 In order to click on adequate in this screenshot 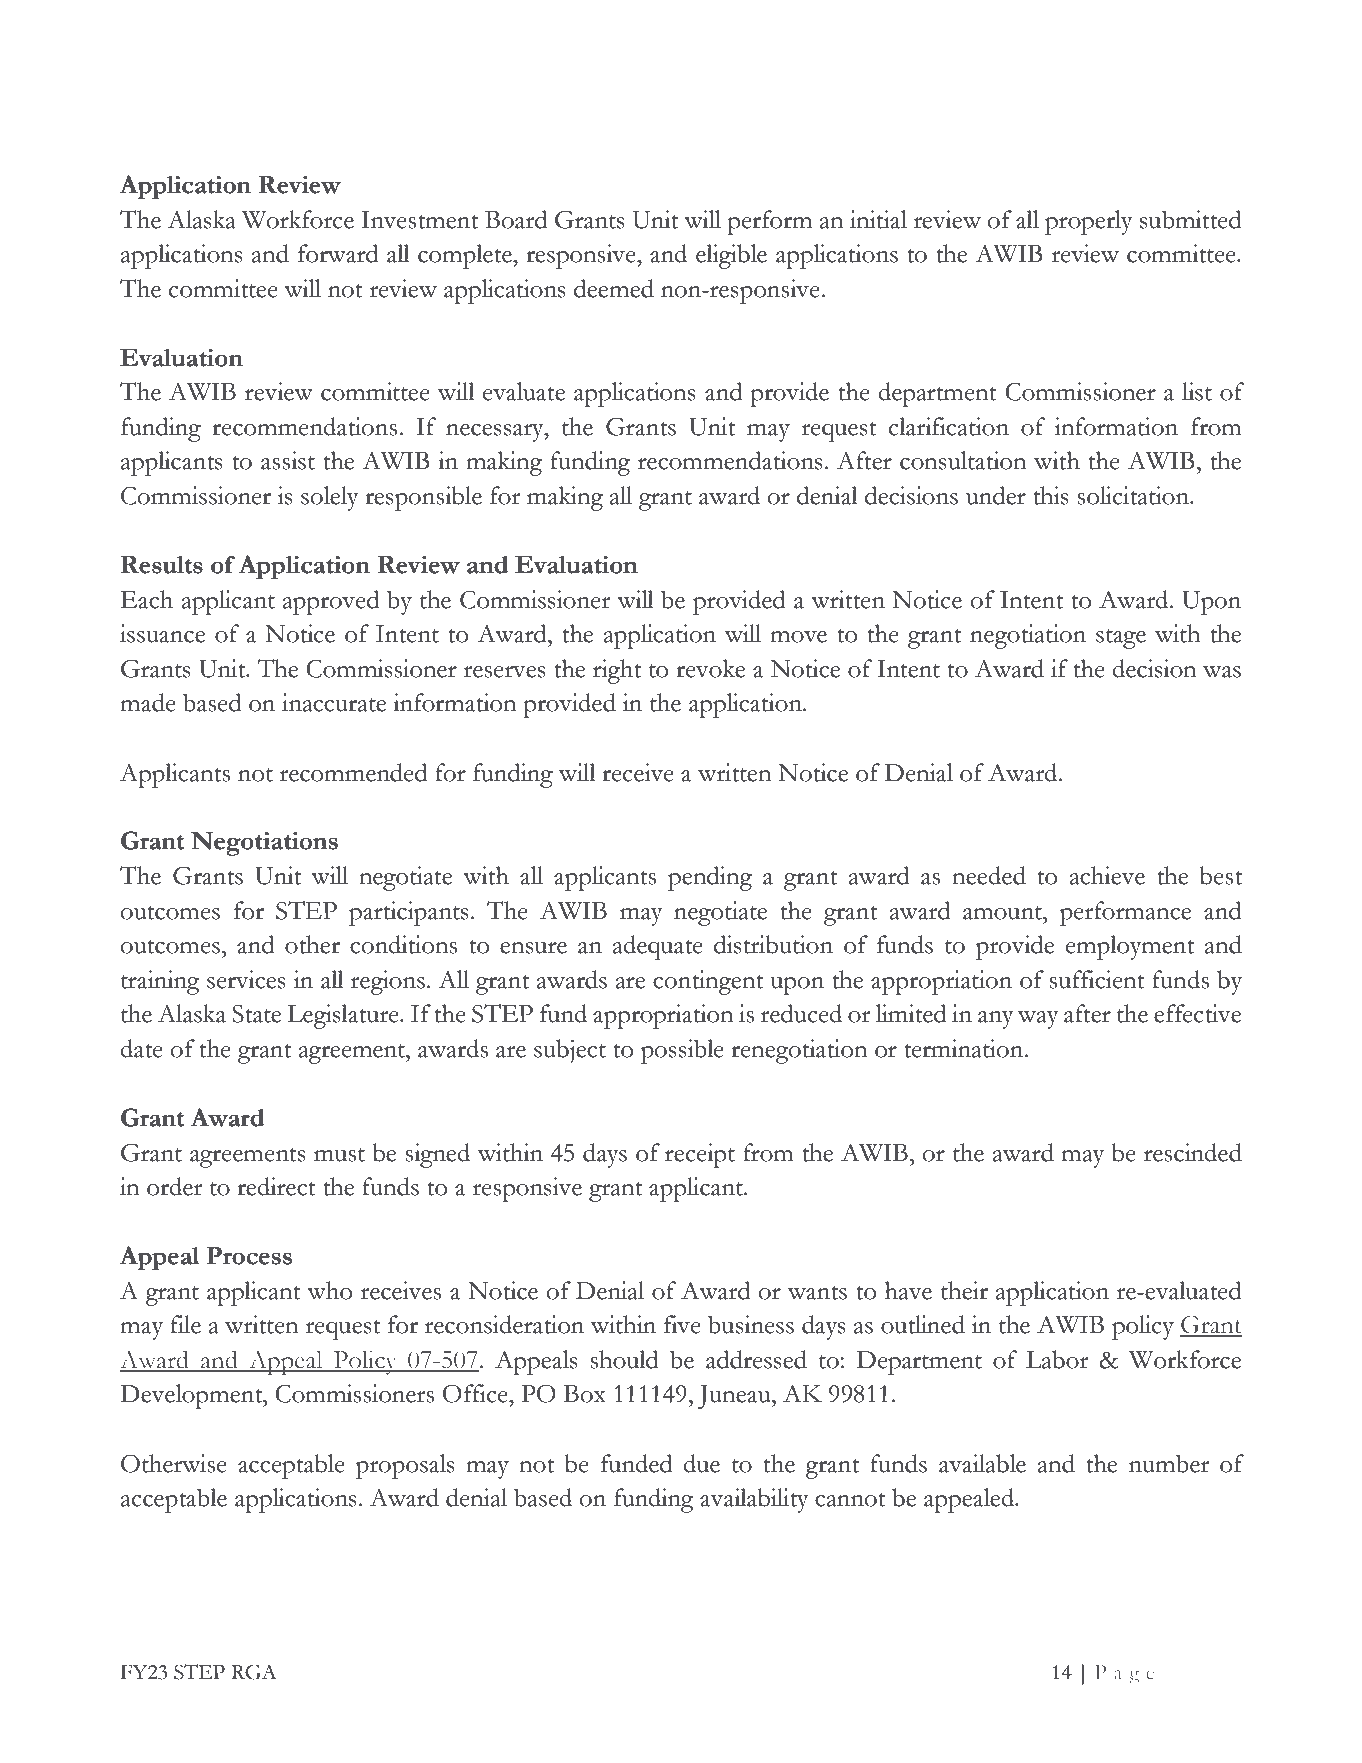, I will do `click(658, 947)`.
